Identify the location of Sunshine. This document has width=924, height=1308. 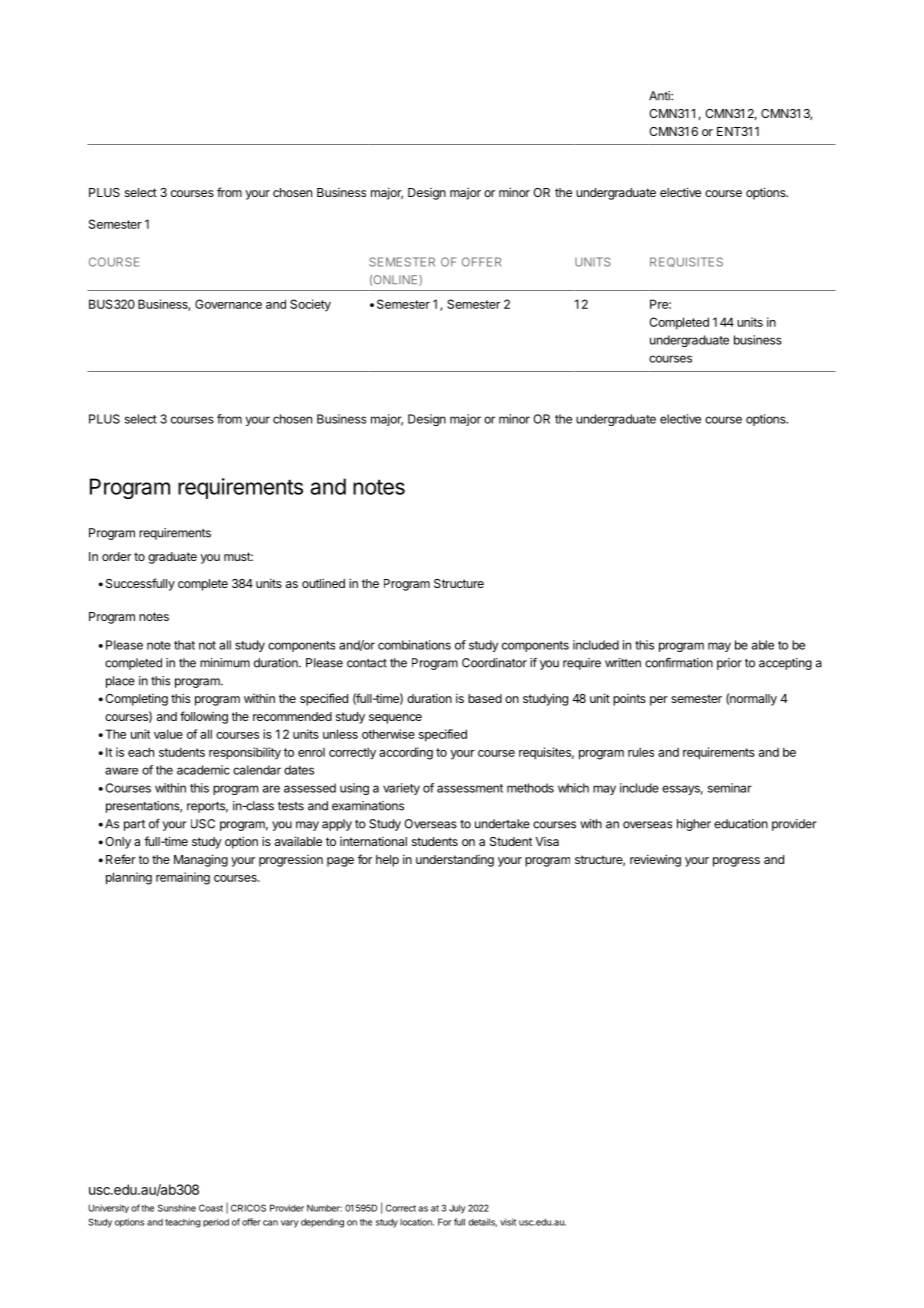
(177, 1208).
